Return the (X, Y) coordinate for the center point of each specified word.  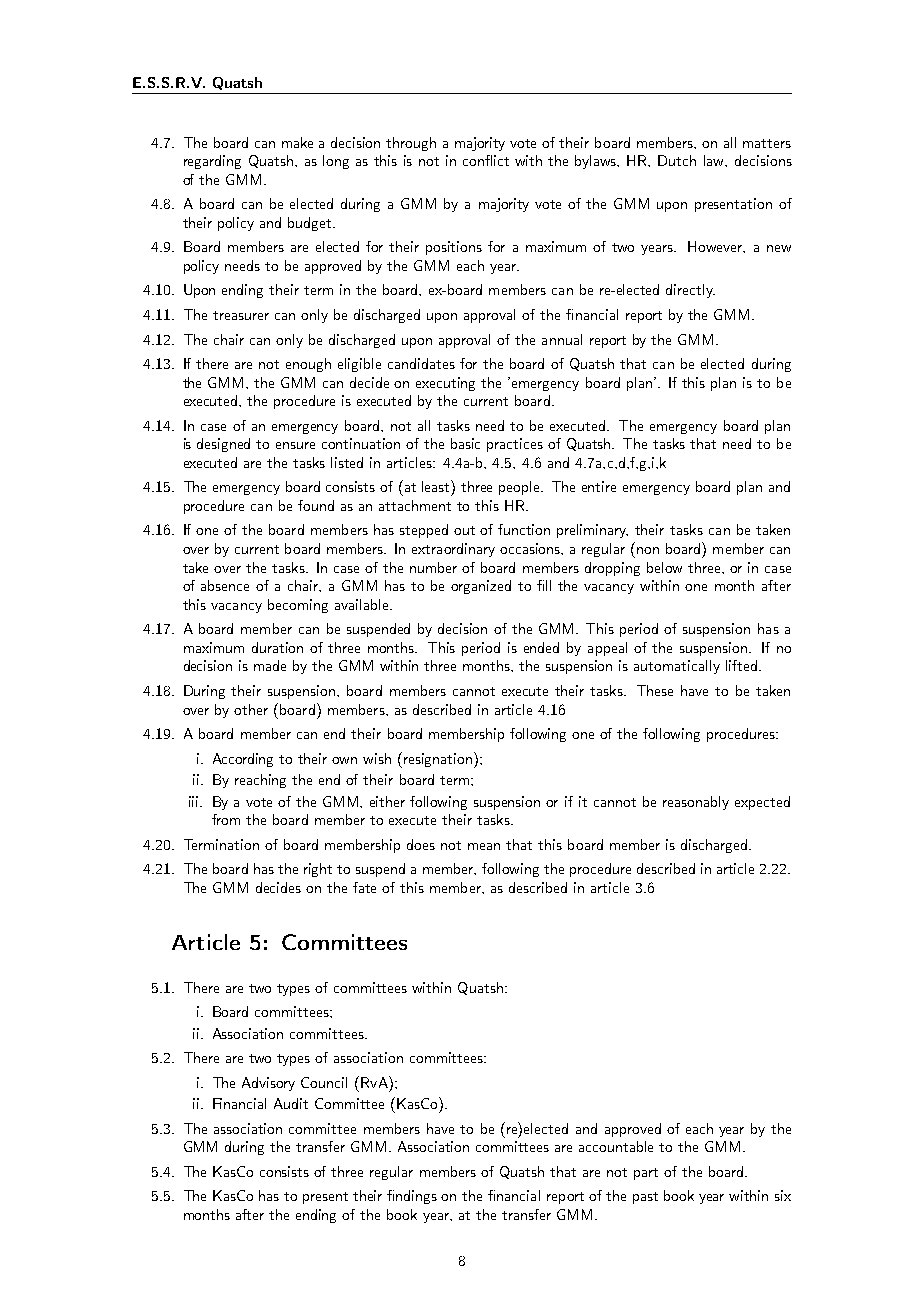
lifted (741, 665)
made (270, 665)
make (297, 142)
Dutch (677, 160)
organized (481, 587)
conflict (486, 160)
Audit (291, 1103)
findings (412, 1197)
